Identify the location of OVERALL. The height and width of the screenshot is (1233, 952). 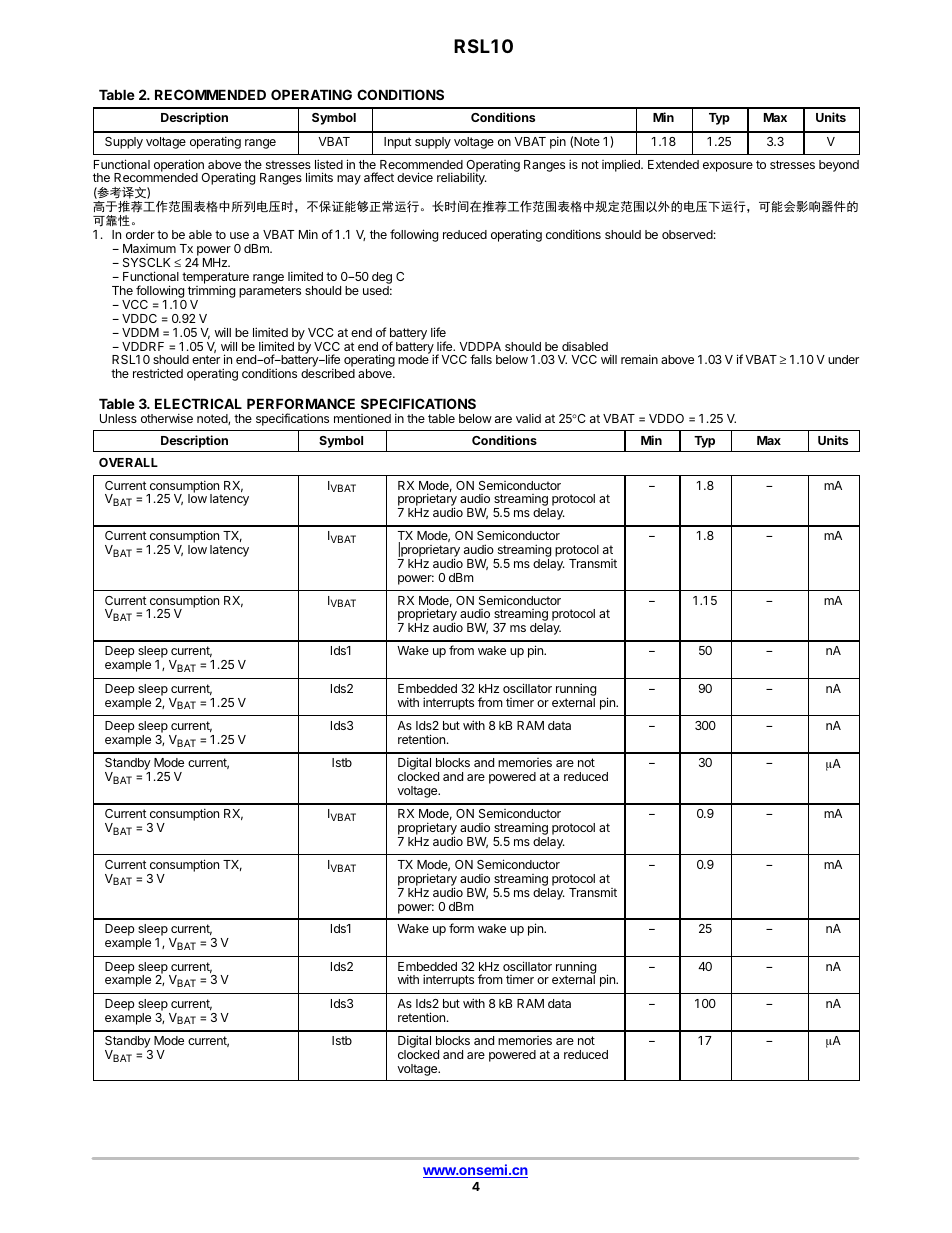
(128, 462).
